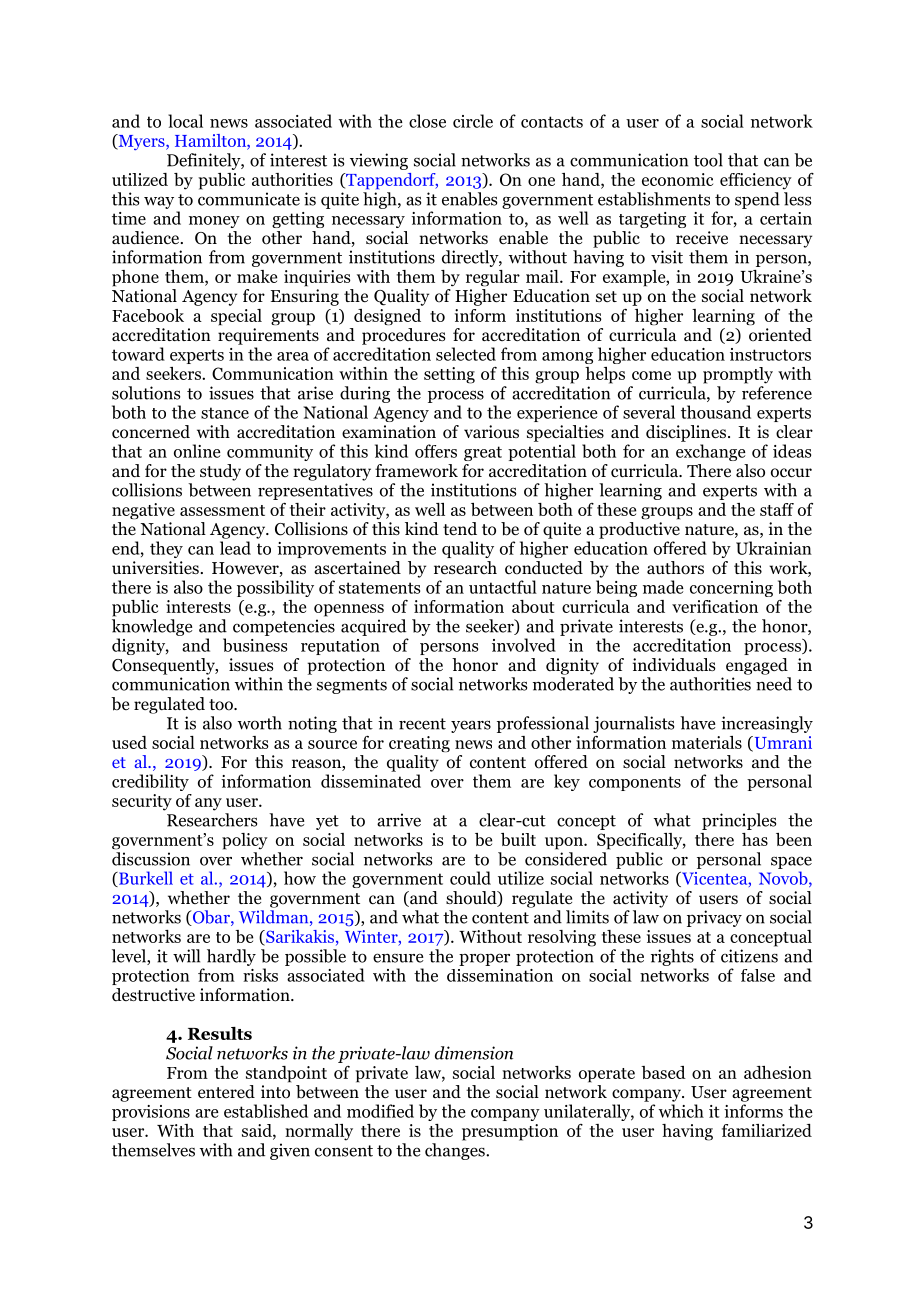 The height and width of the page is (1307, 924). I want to click on circle, so click(473, 121).
